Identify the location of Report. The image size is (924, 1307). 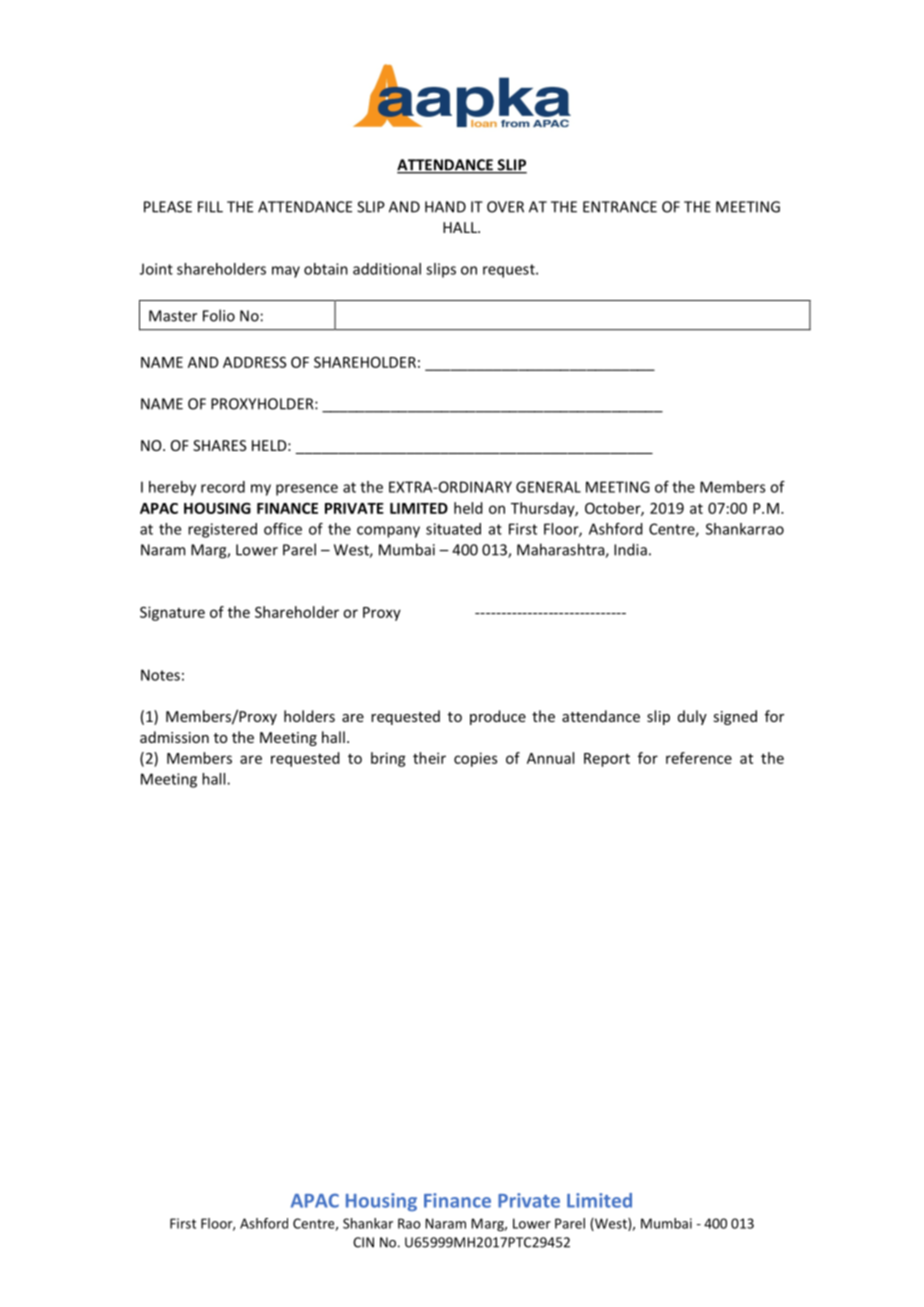
(607, 760).
